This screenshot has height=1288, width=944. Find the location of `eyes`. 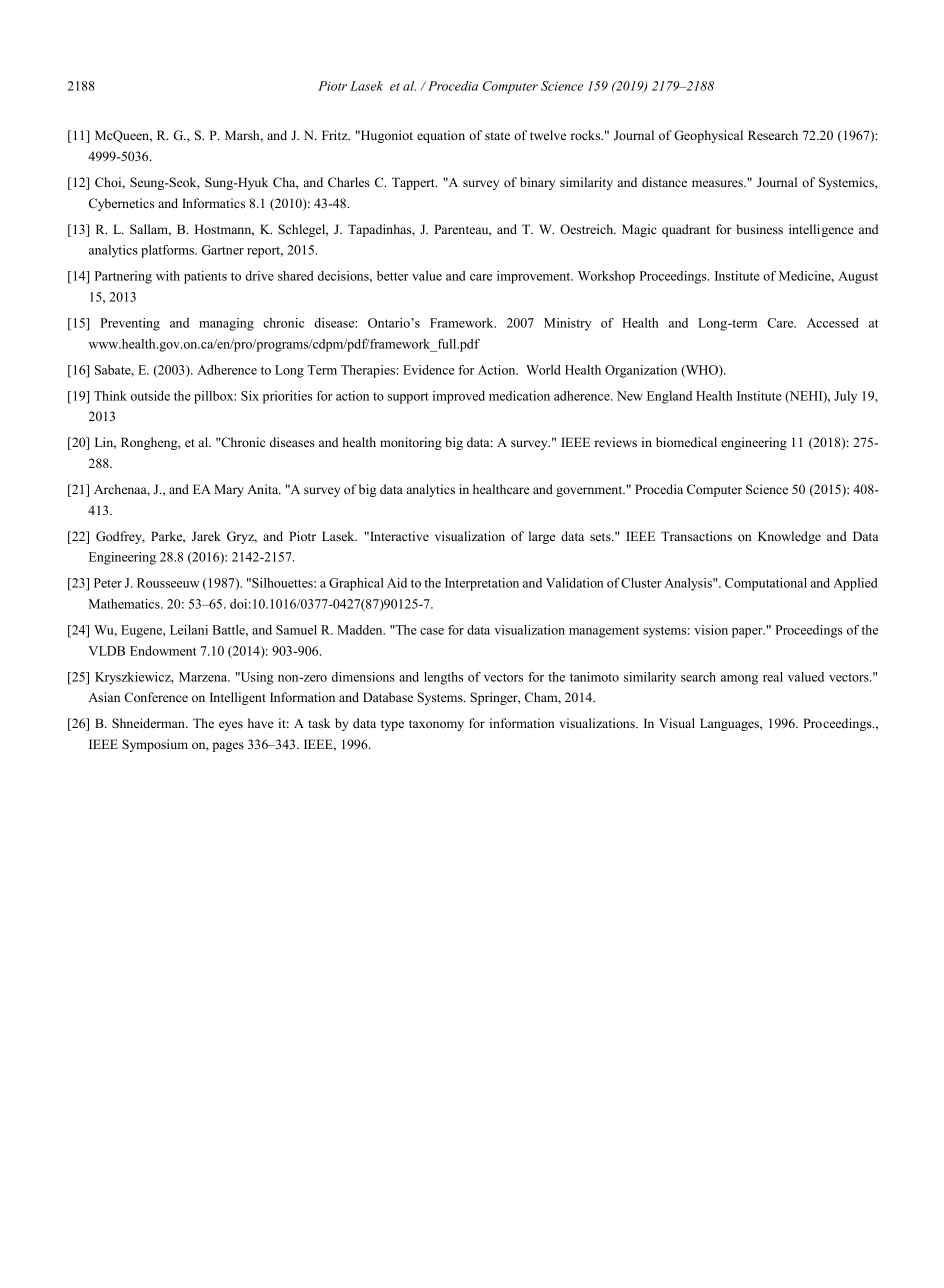

eyes is located at coordinates (231, 726).
